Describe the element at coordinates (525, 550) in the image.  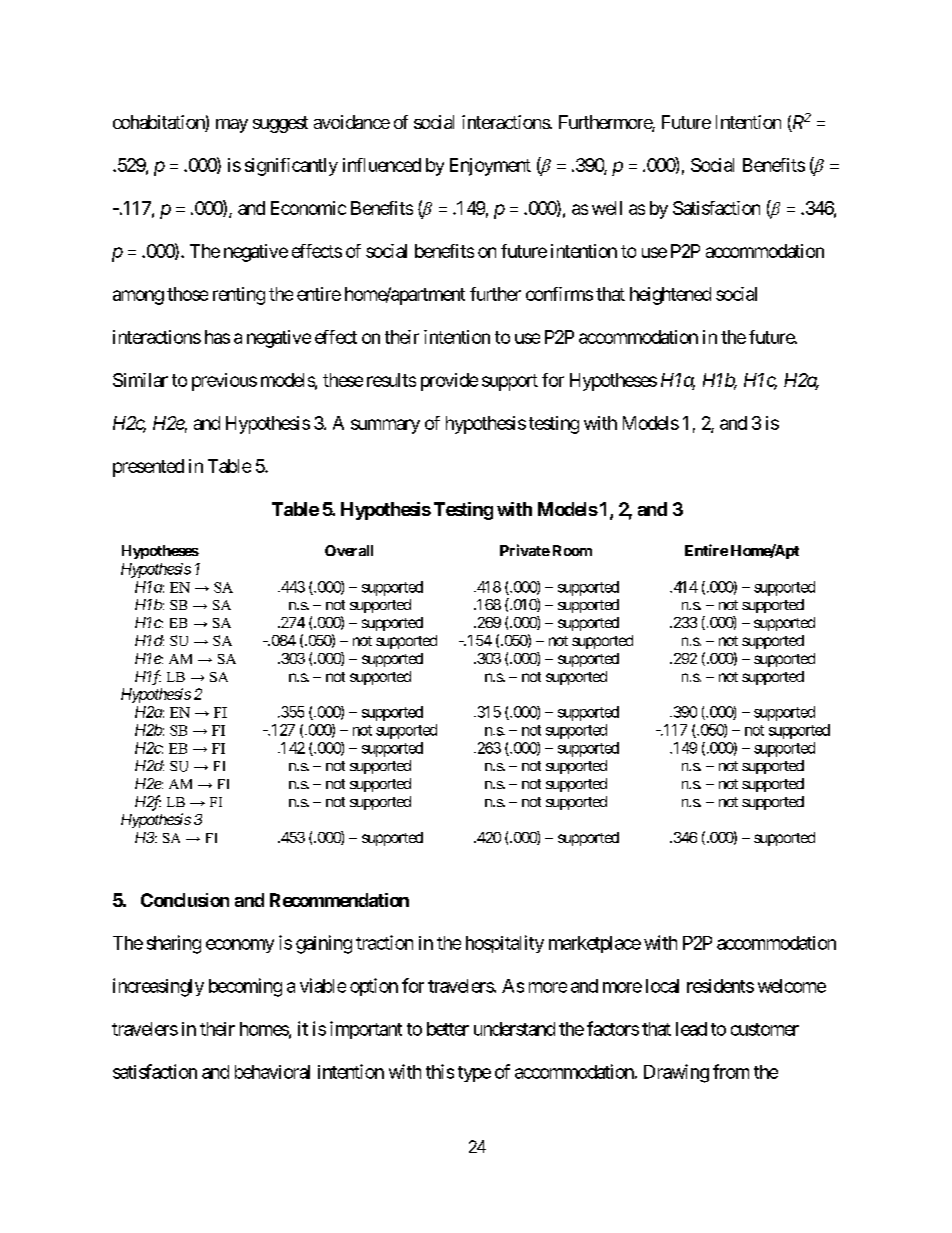
I see `Private` at that location.
